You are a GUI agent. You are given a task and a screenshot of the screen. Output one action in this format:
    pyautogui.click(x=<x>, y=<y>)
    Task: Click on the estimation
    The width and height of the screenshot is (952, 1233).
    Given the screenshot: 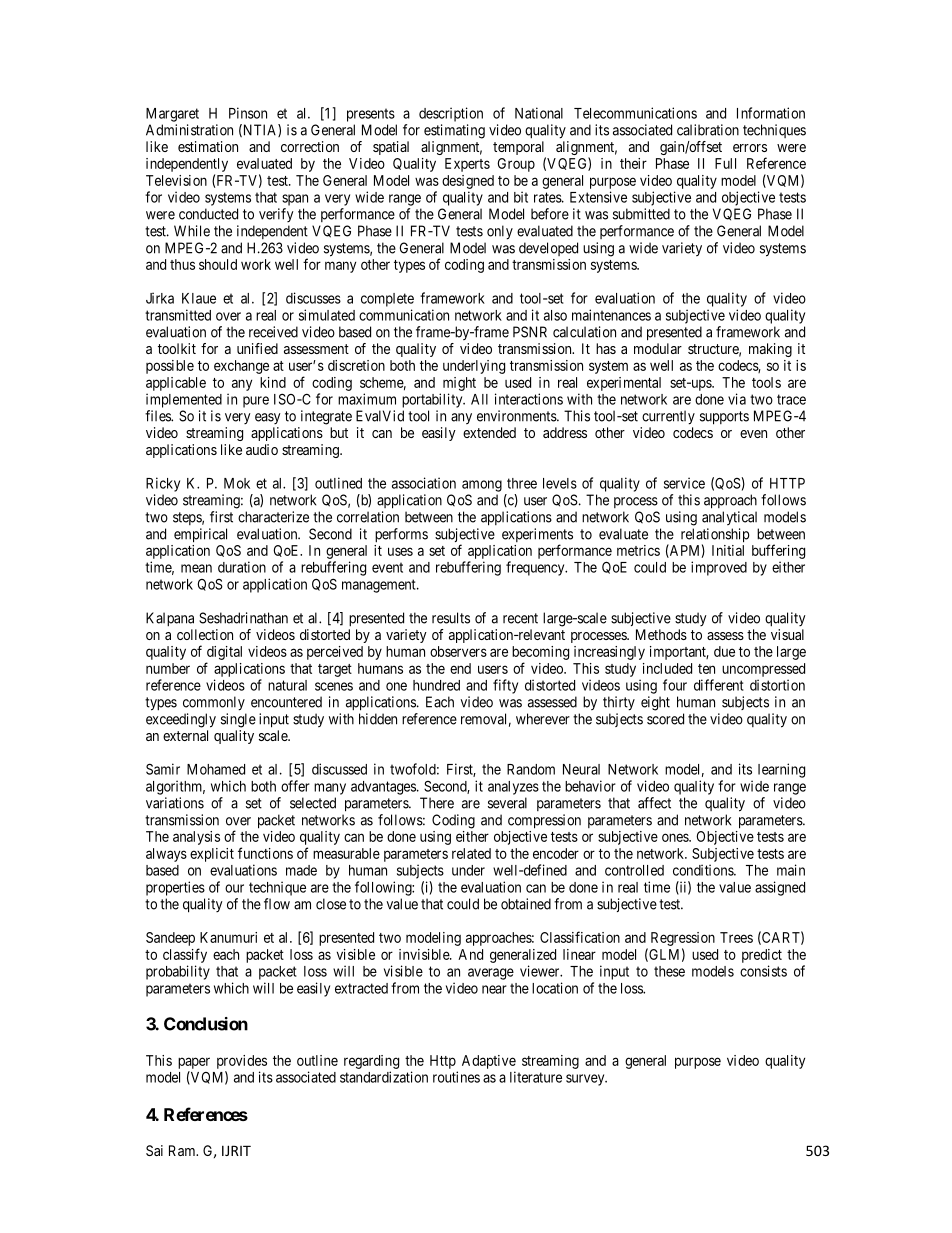 What is the action you would take?
    pyautogui.click(x=208, y=146)
